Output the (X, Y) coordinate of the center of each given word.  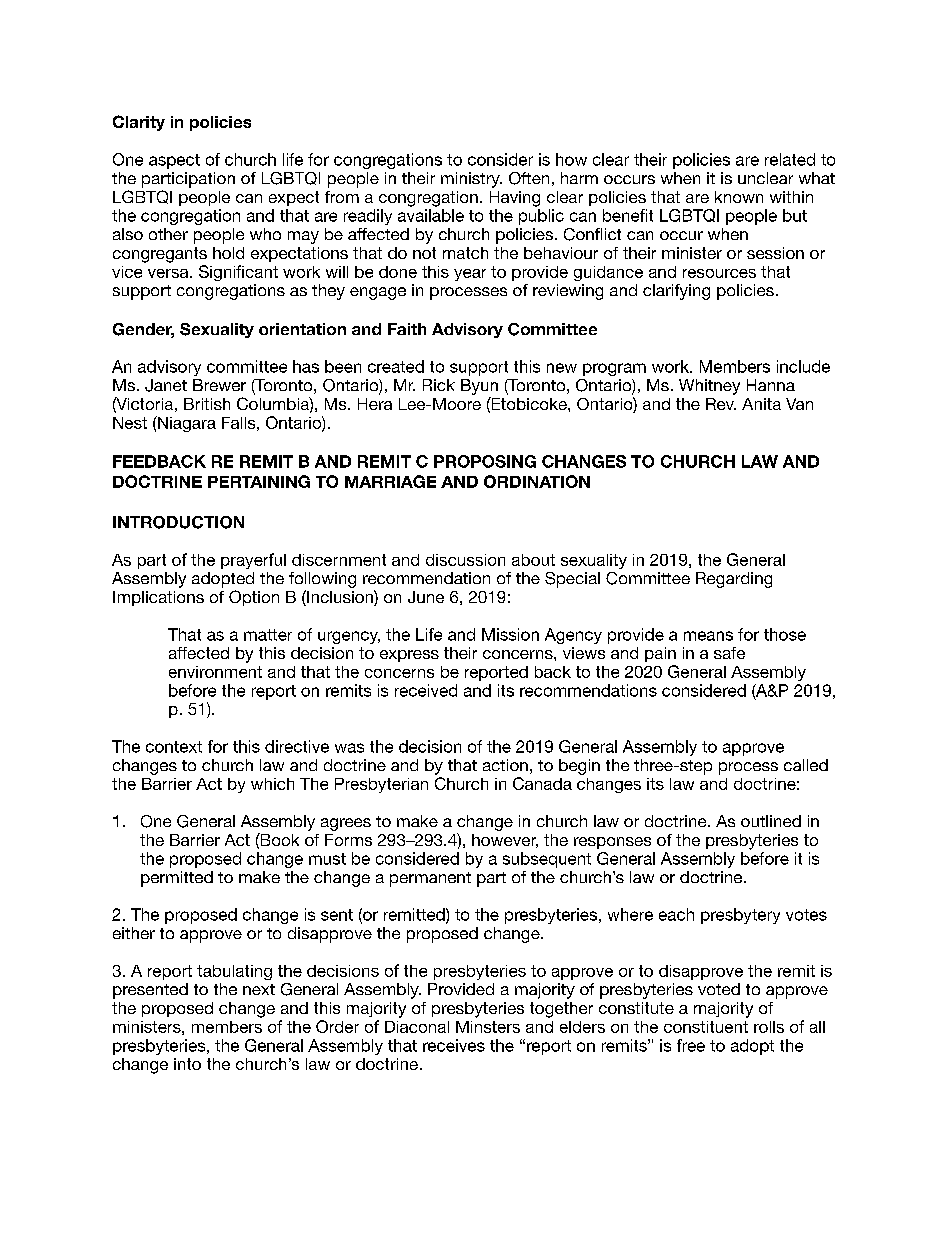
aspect (174, 161)
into (187, 1064)
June (426, 597)
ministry (471, 180)
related (790, 159)
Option (254, 598)
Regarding (734, 580)
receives (454, 1045)
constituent (706, 1027)
